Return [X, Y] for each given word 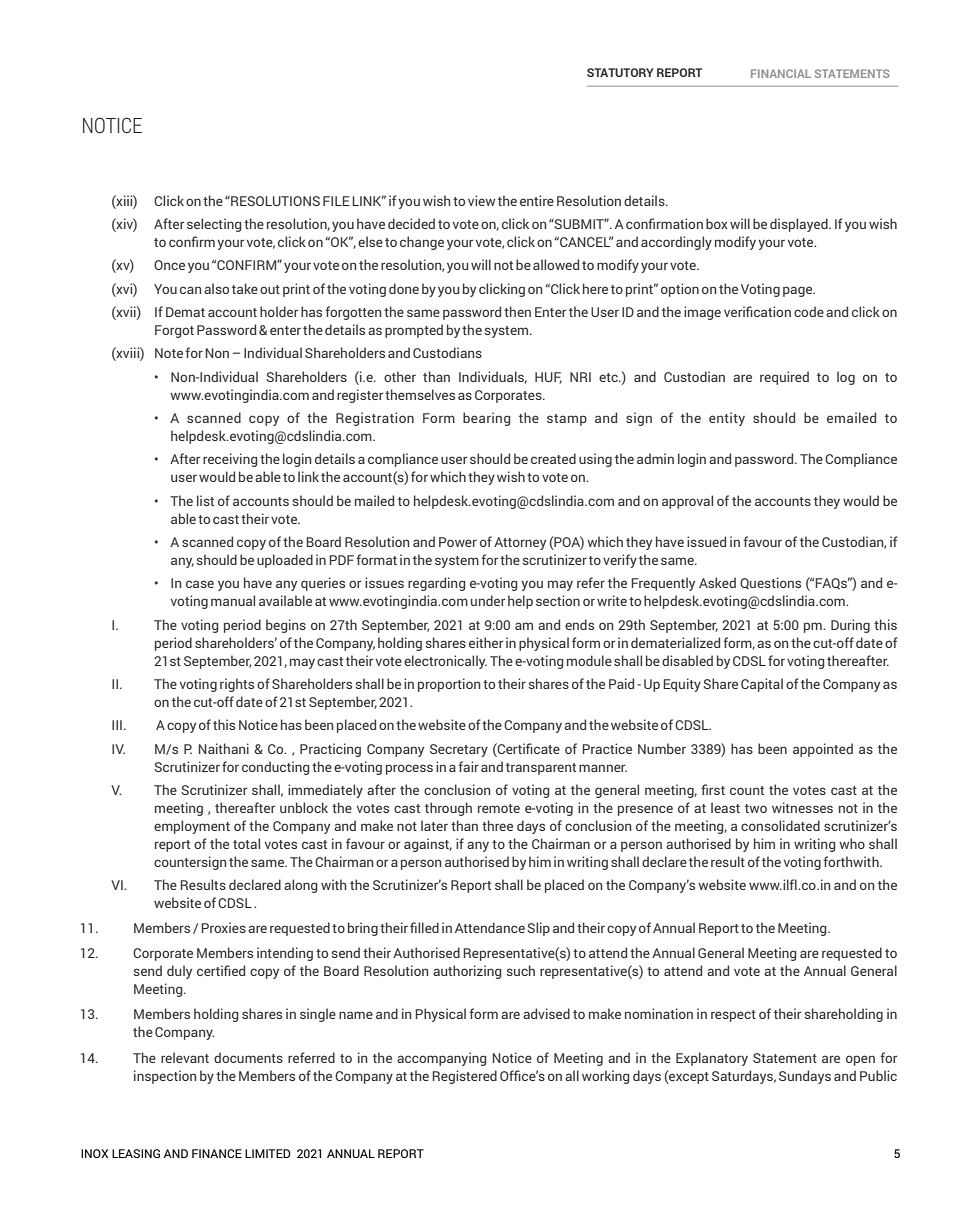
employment [192, 827]
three [497, 825]
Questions [770, 583]
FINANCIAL [781, 73]
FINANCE [217, 1153]
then [517, 311]
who [852, 843]
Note [169, 353]
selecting [214, 225]
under [488, 600]
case [200, 584]
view [481, 200]
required [784, 378]
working [606, 1077]
